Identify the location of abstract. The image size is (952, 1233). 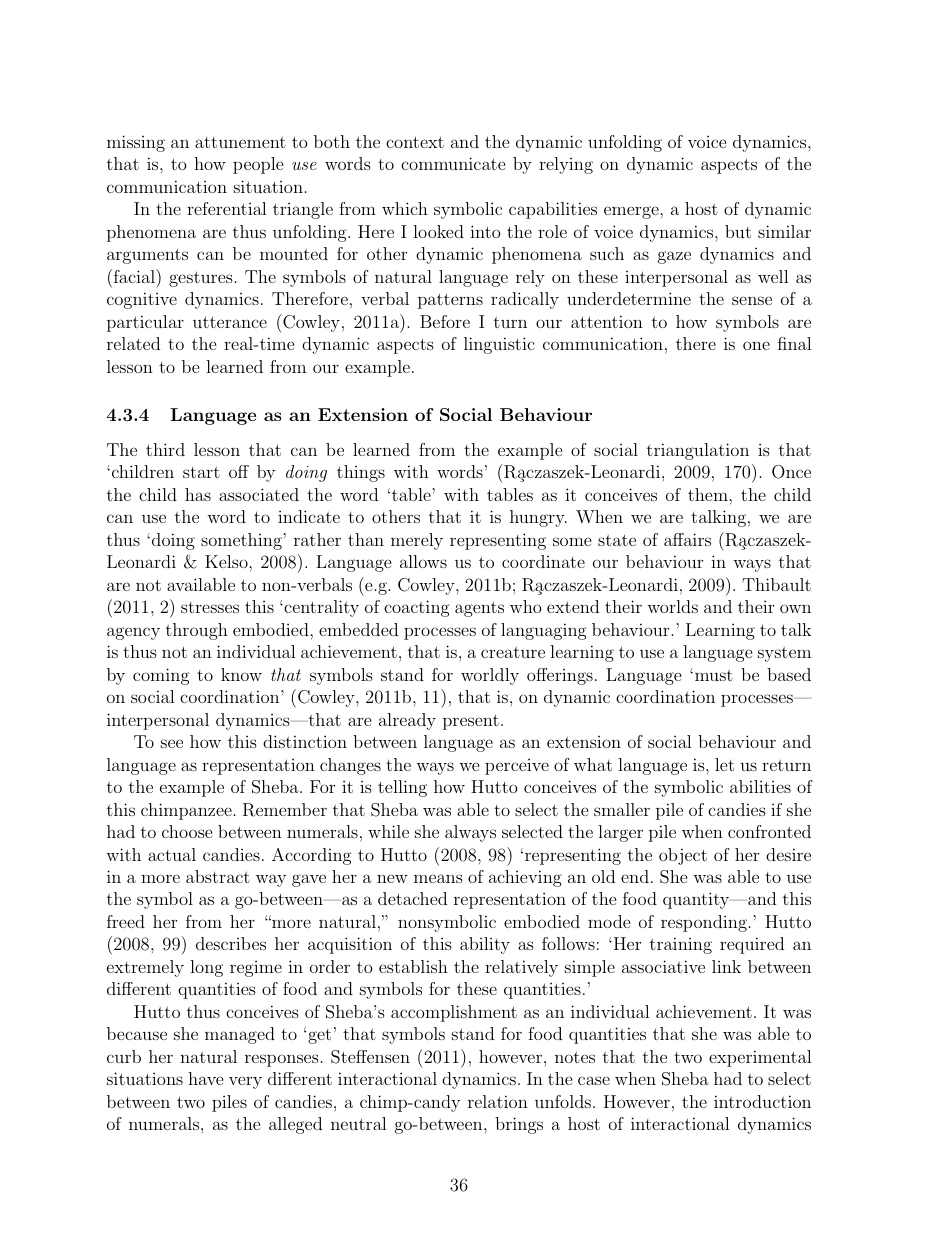
(218, 876).
